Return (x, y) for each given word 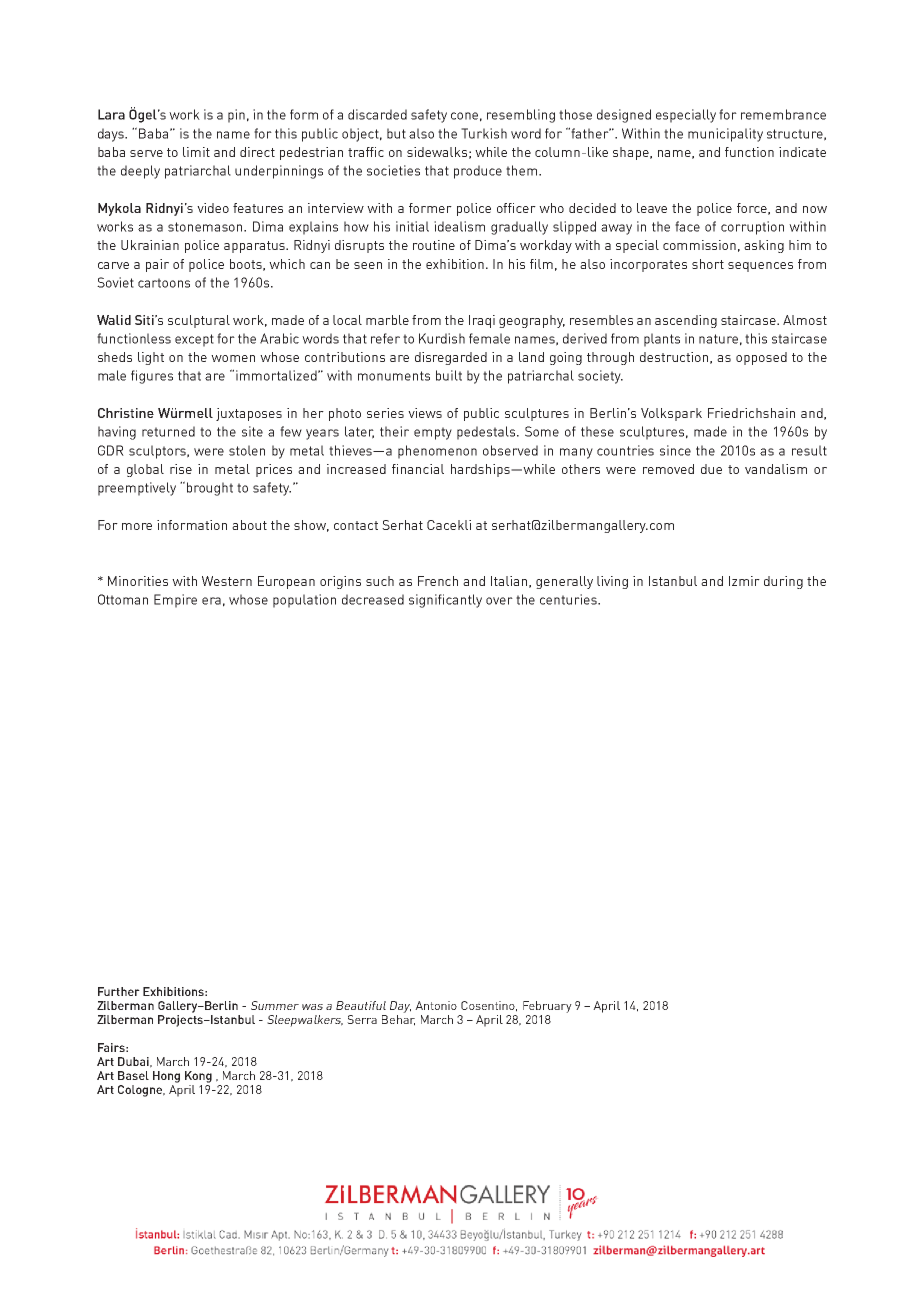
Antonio (436, 1005)
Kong (198, 1077)
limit (196, 152)
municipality (725, 135)
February (547, 1007)
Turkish (484, 133)
